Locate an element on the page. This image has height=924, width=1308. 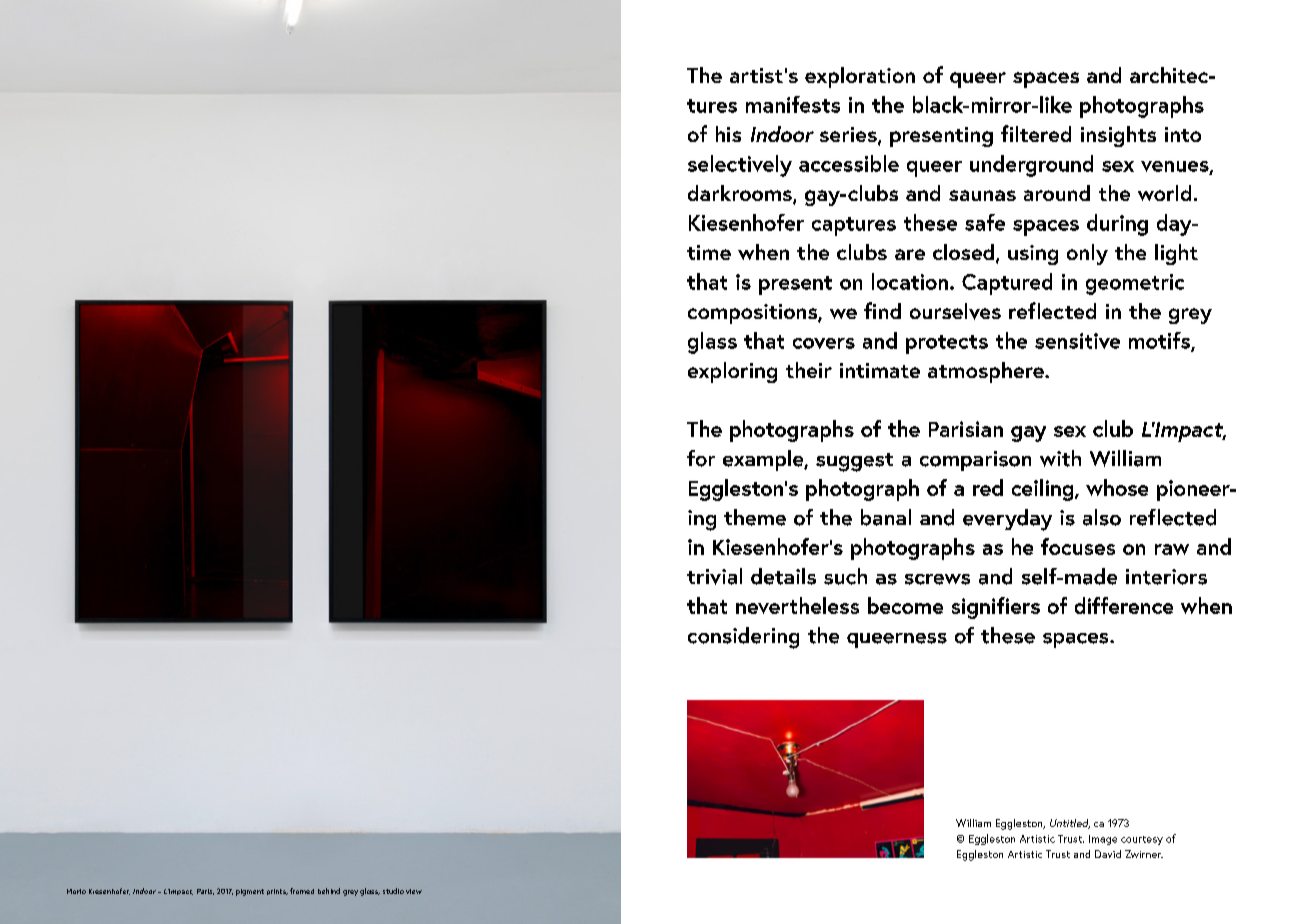
Captured is located at coordinates (1007, 284).
